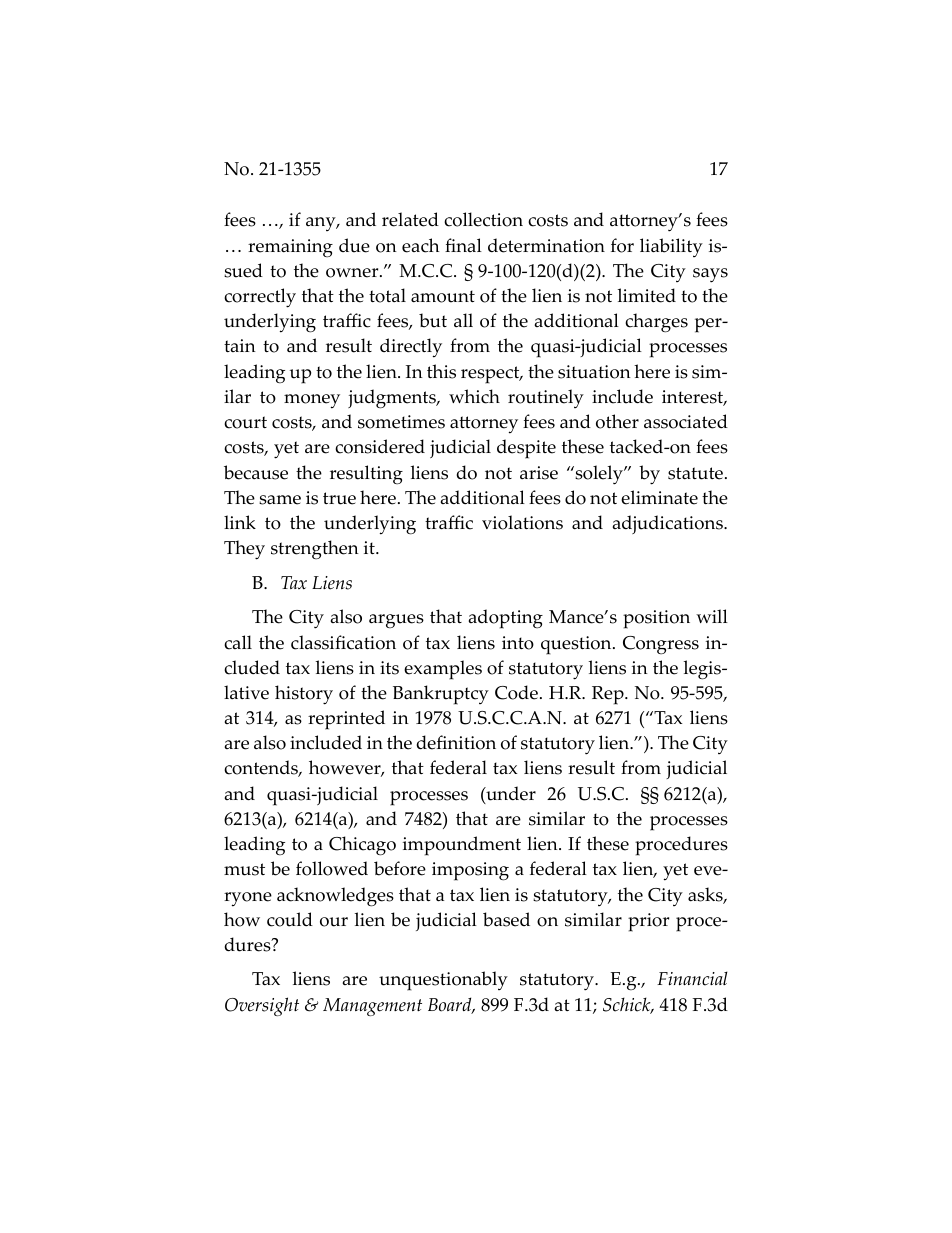 The height and width of the screenshot is (1233, 952). I want to click on liability, so click(671, 247).
